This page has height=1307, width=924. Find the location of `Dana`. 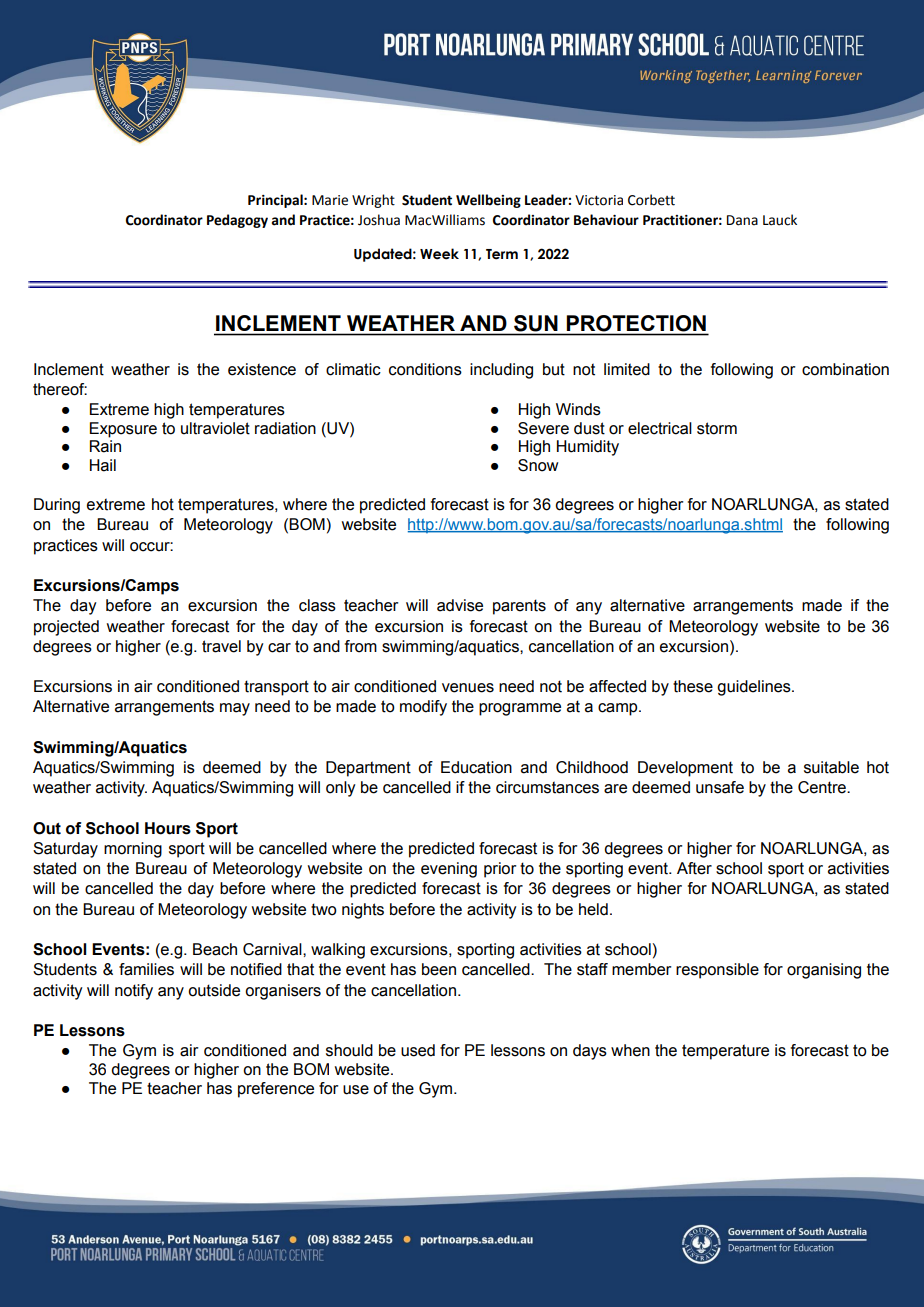

Dana is located at coordinates (742, 220).
